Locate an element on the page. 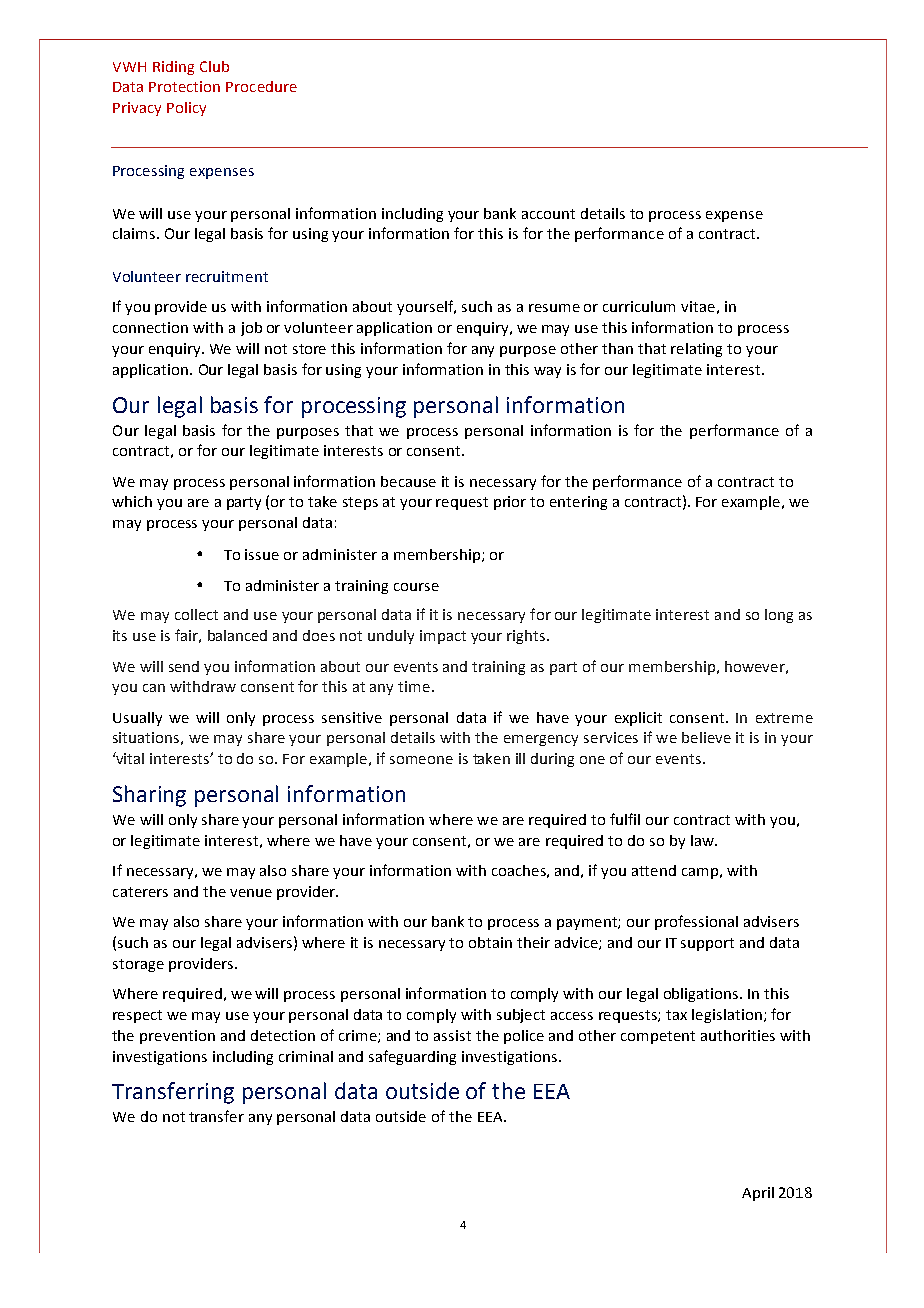 The image size is (924, 1308). collect is located at coordinates (196, 614).
